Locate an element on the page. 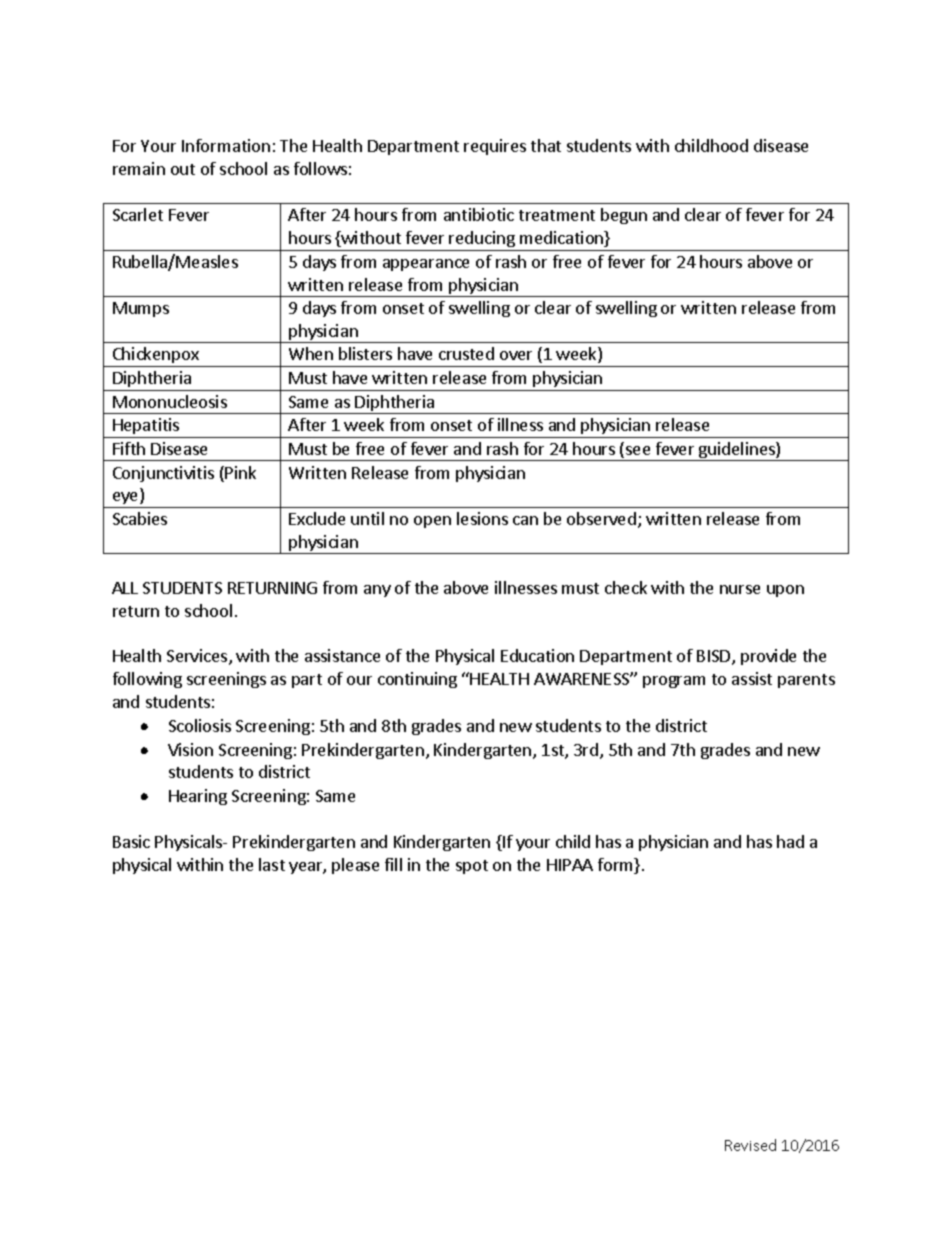  last is located at coordinates (272, 864).
